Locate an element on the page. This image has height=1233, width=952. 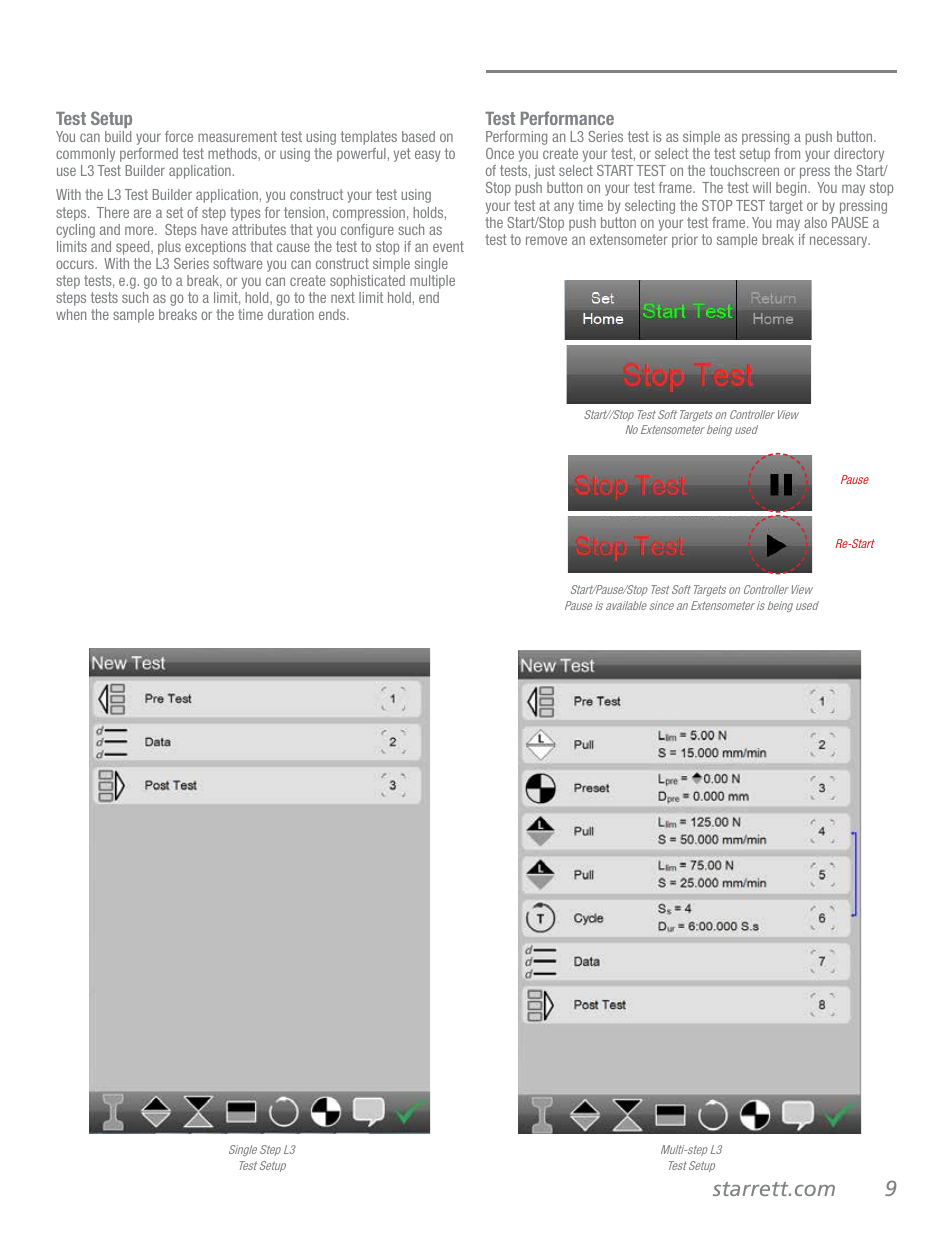
touchscreen is located at coordinates (744, 170).
